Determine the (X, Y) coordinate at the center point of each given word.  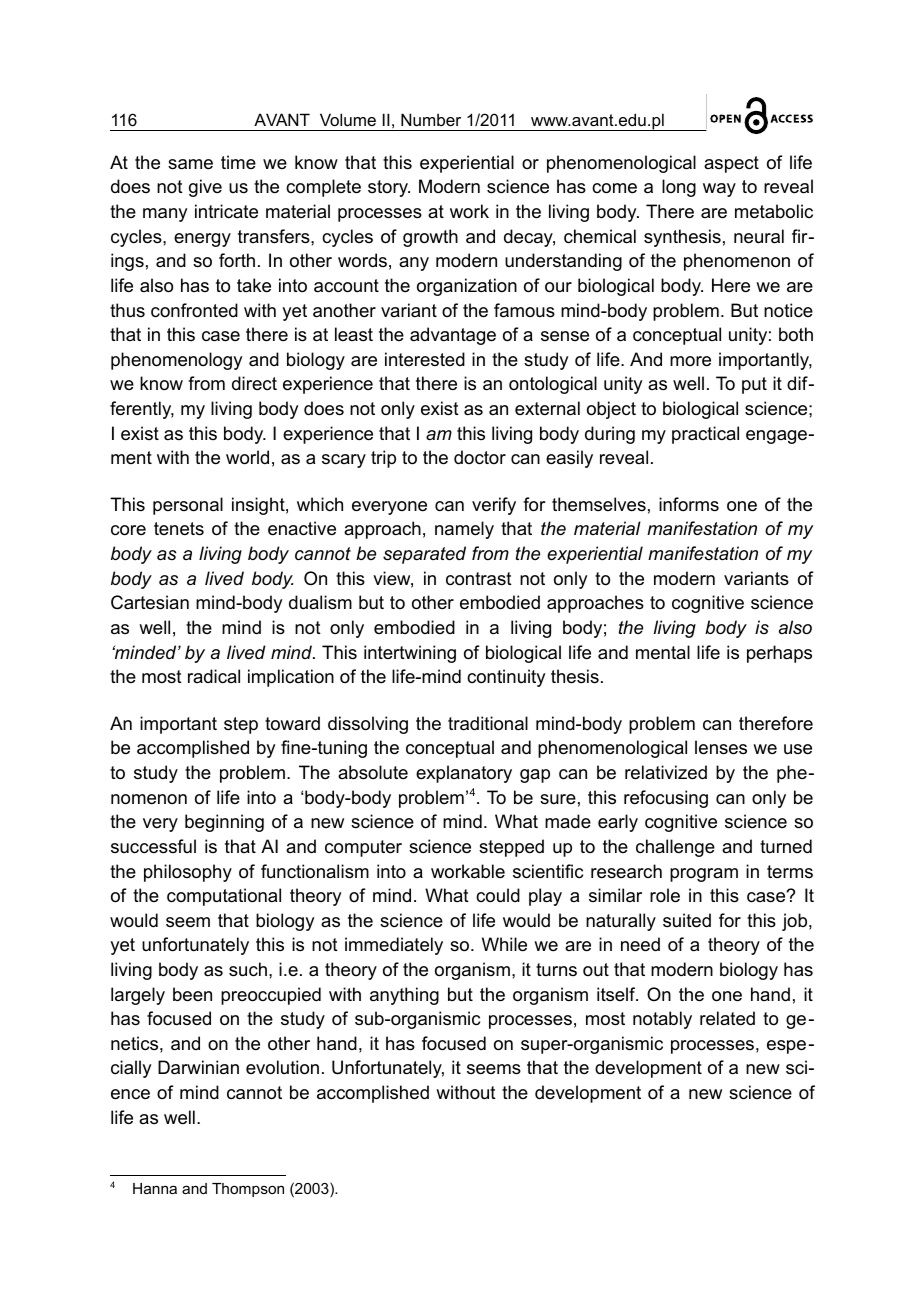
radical (214, 676)
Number (431, 119)
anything (404, 996)
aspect (731, 164)
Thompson (248, 1190)
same (190, 164)
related (727, 1018)
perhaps (779, 654)
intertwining (410, 654)
